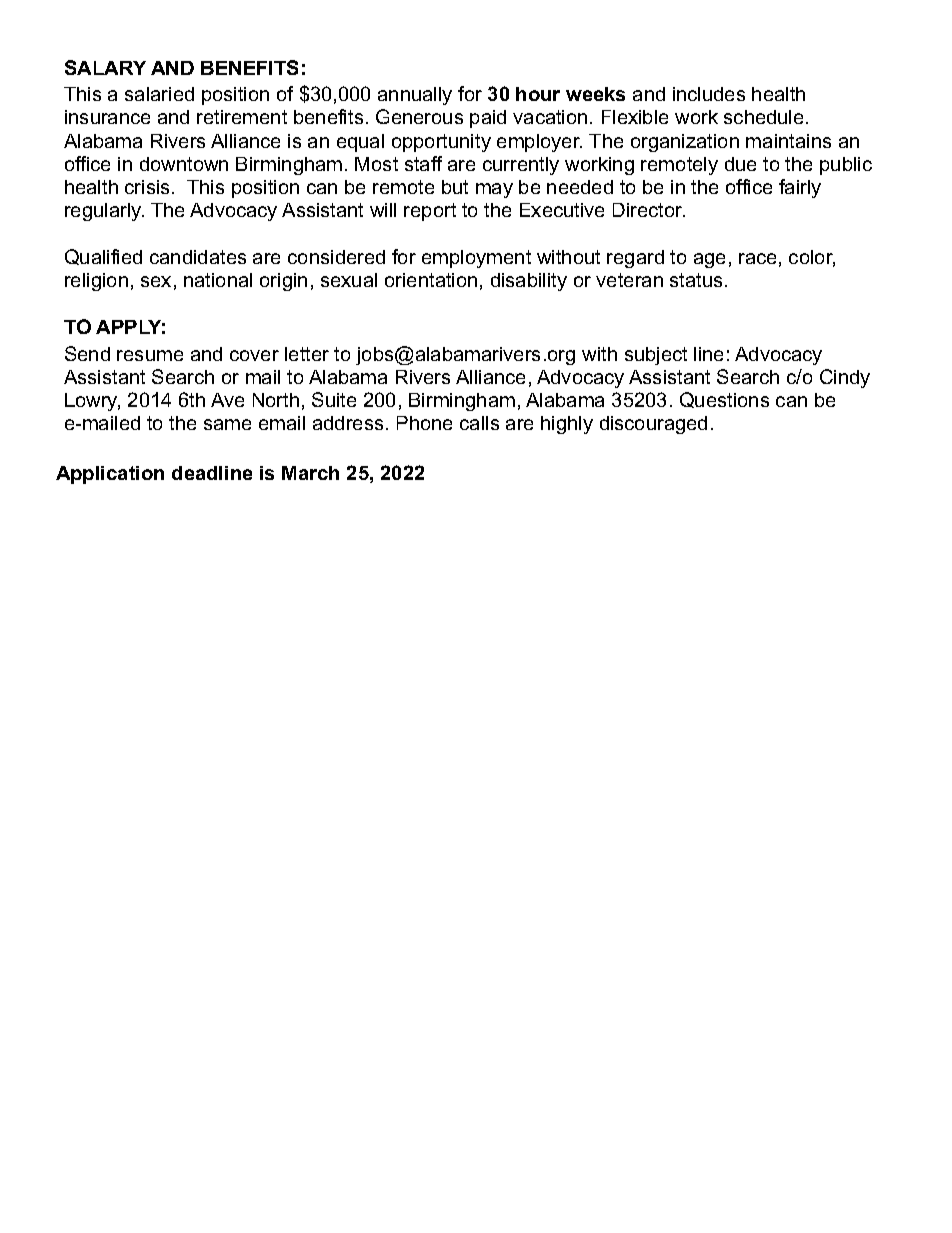 This screenshot has height=1233, width=952. I want to click on annually, so click(415, 96).
